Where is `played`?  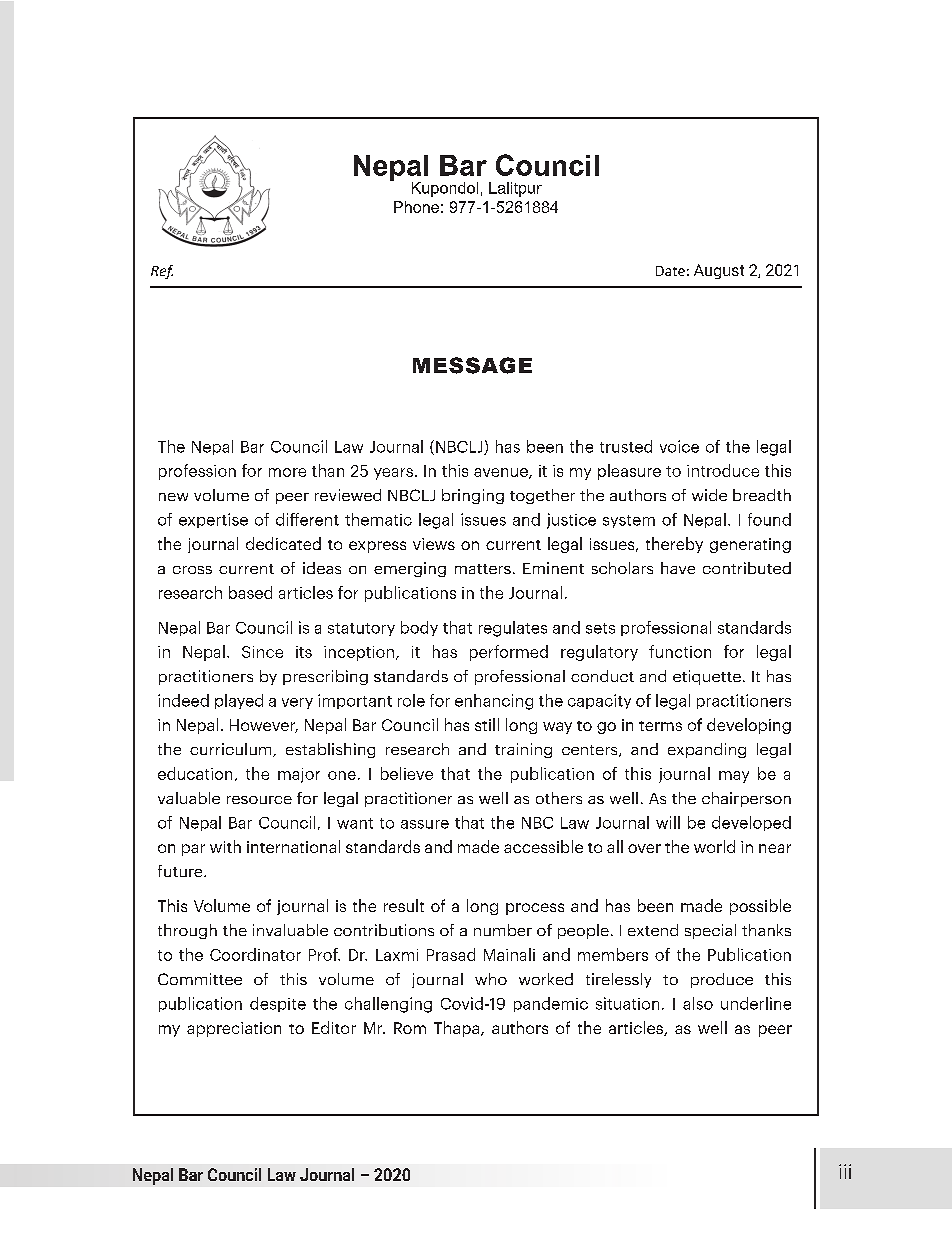 played is located at coordinates (239, 701).
